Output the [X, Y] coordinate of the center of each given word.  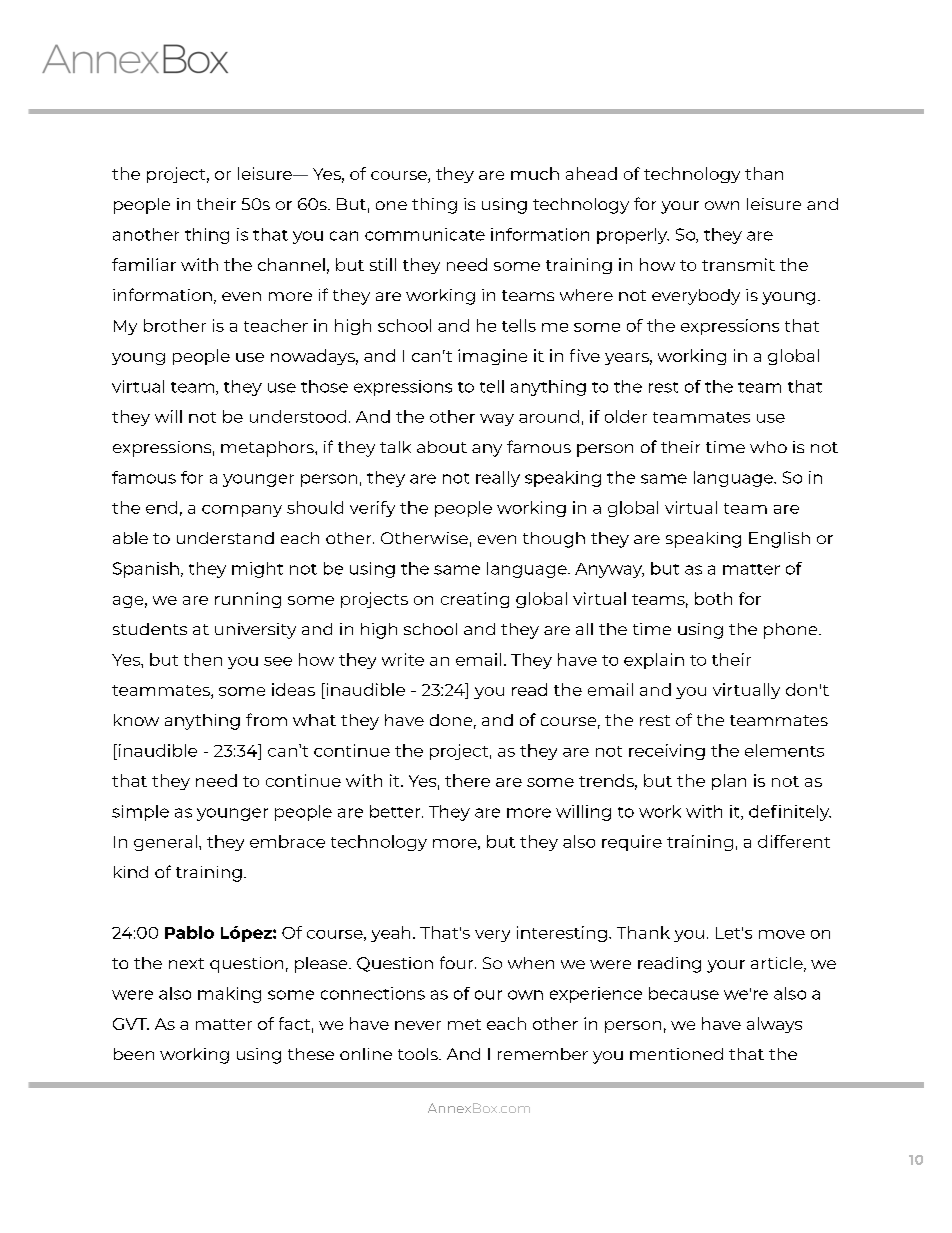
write [403, 659]
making [229, 995]
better [396, 811]
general [165, 843]
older [626, 416]
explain [654, 661]
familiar [144, 264]
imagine [492, 357]
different [794, 841]
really [498, 479]
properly [633, 236]
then [203, 659]
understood [298, 416]
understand [225, 538]
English [779, 540]
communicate [425, 234]
